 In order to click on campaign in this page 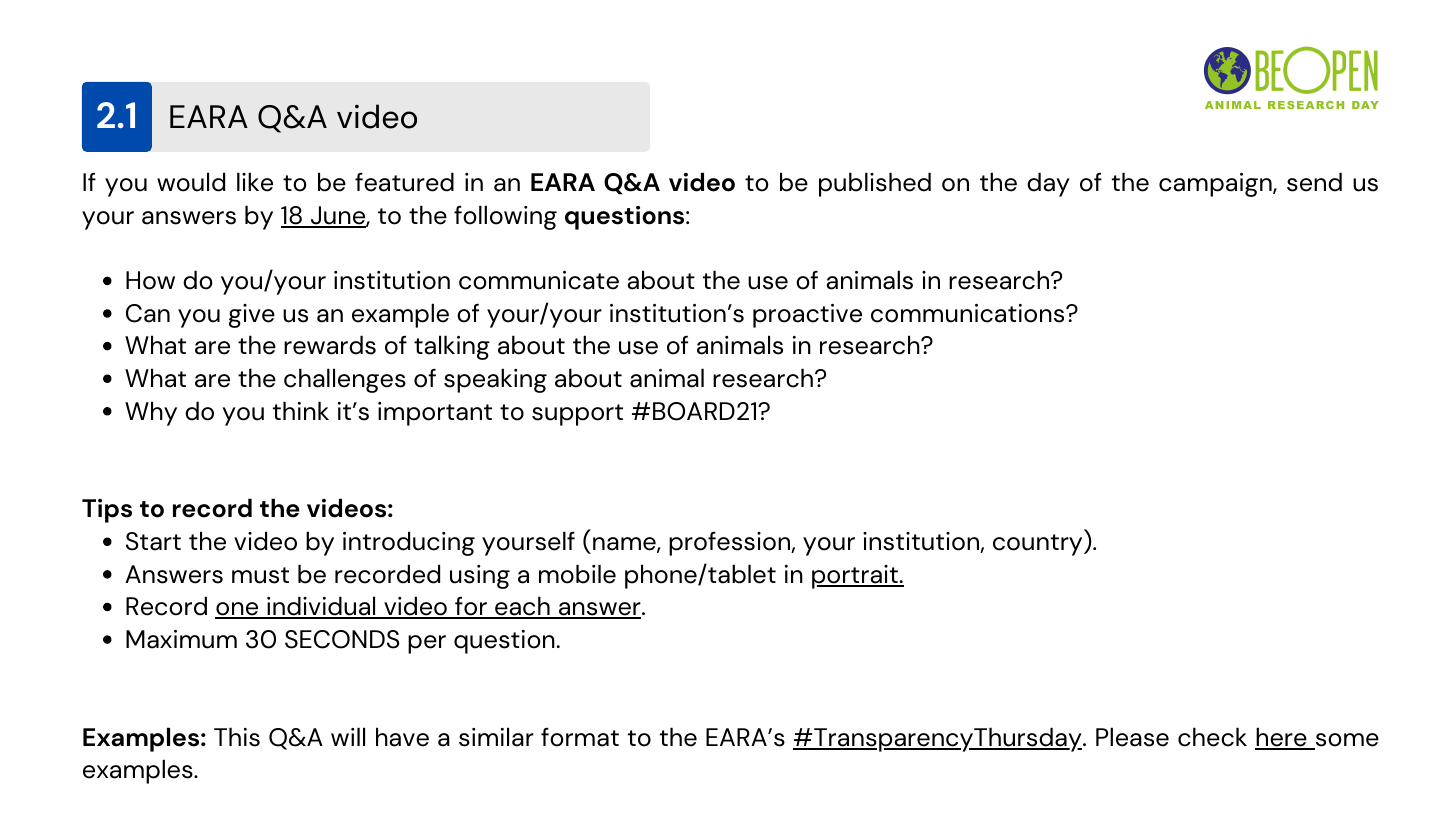, I will do `click(1216, 185)`.
